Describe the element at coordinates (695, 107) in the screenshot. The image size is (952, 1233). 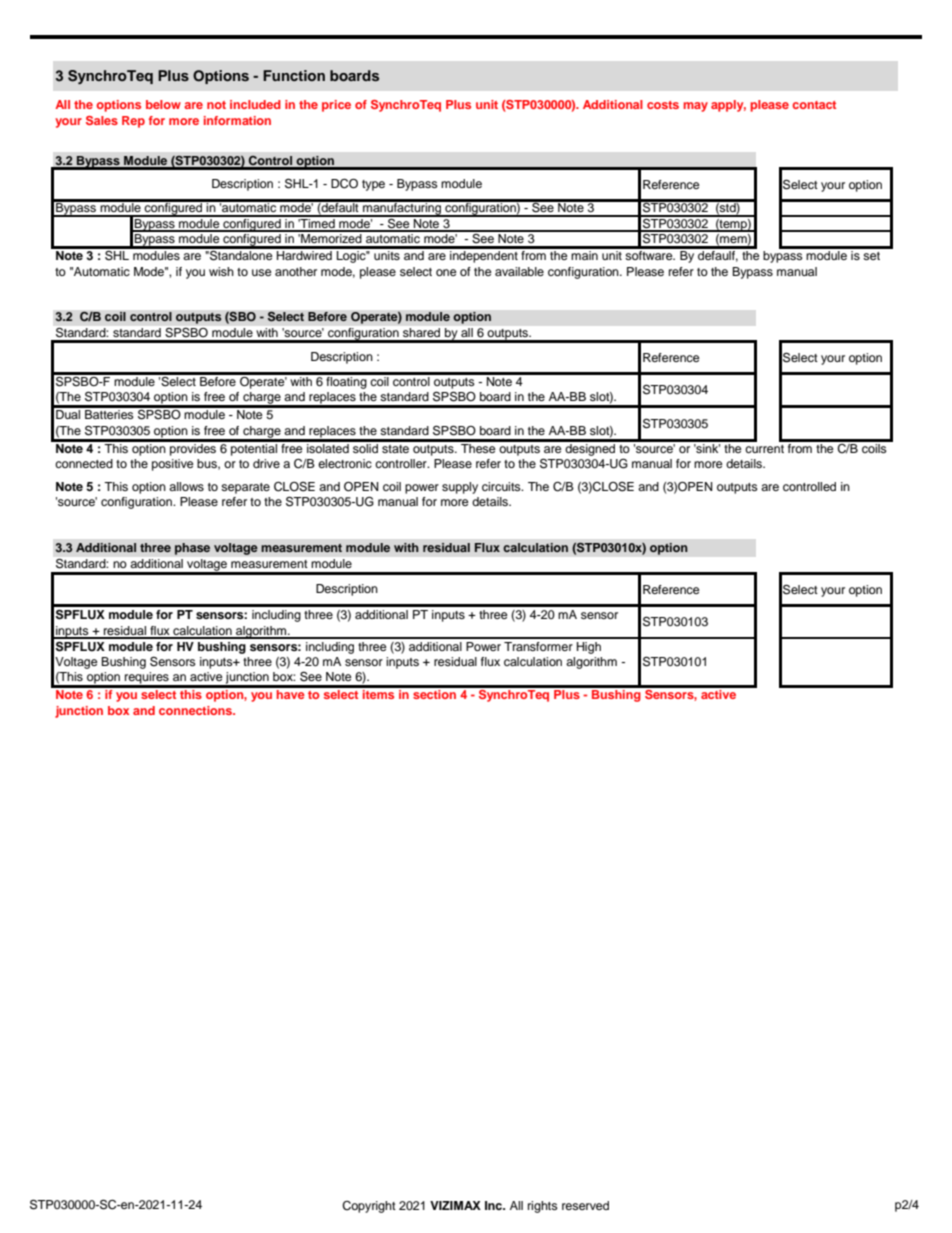
I see `may` at that location.
